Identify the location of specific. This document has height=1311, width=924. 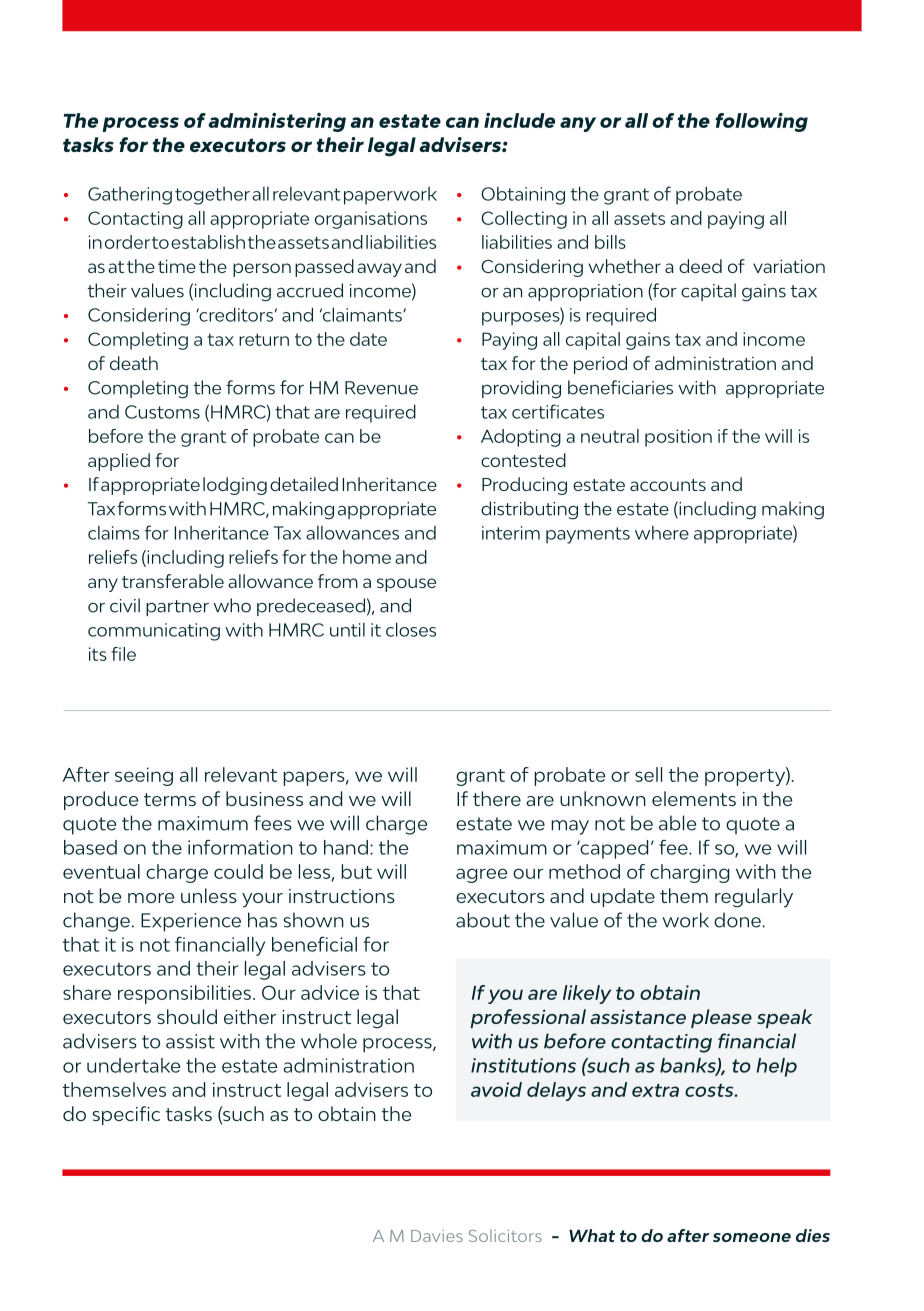
(126, 1115).
